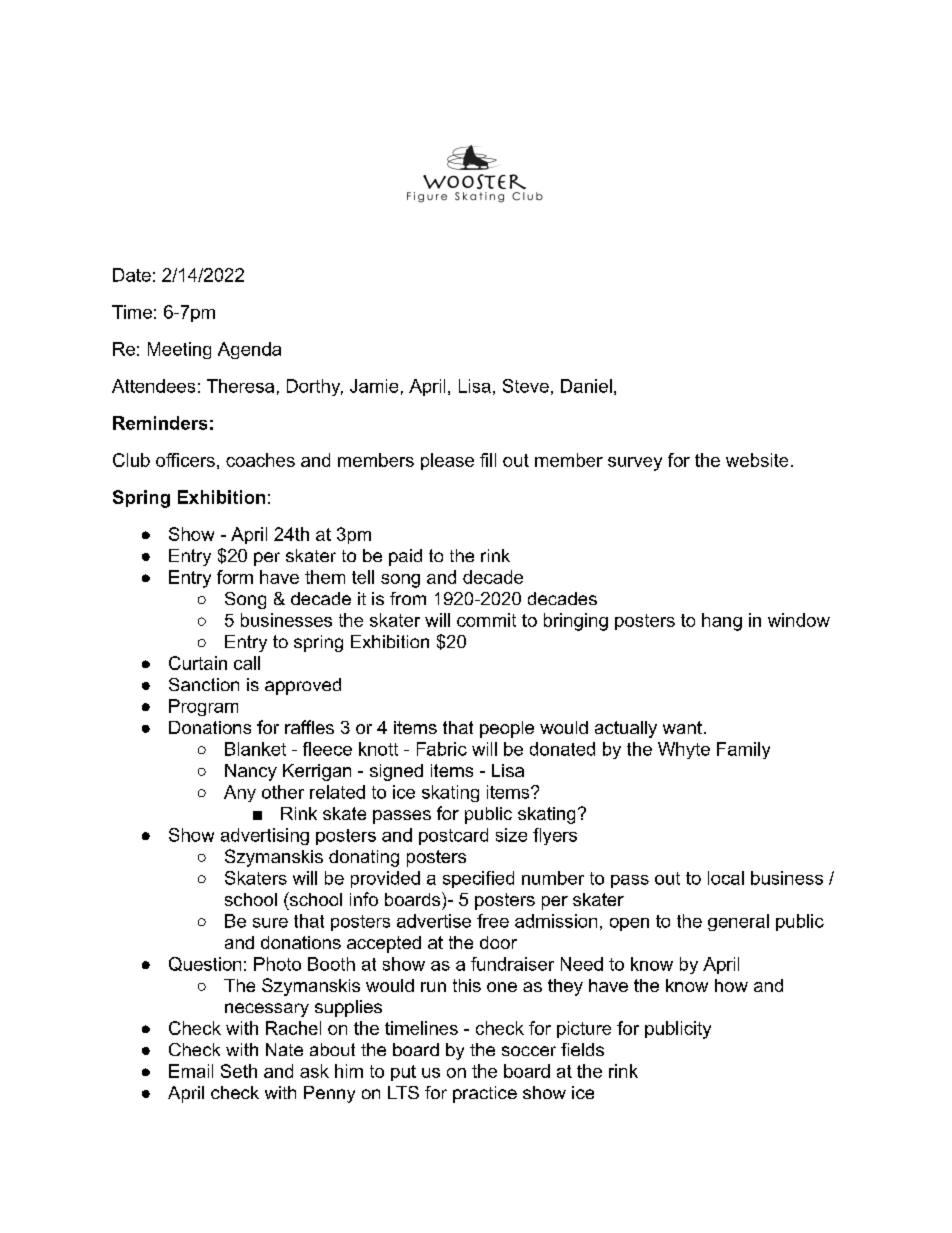 Image resolution: width=952 pixels, height=1233 pixels. I want to click on advertising, so click(265, 836).
